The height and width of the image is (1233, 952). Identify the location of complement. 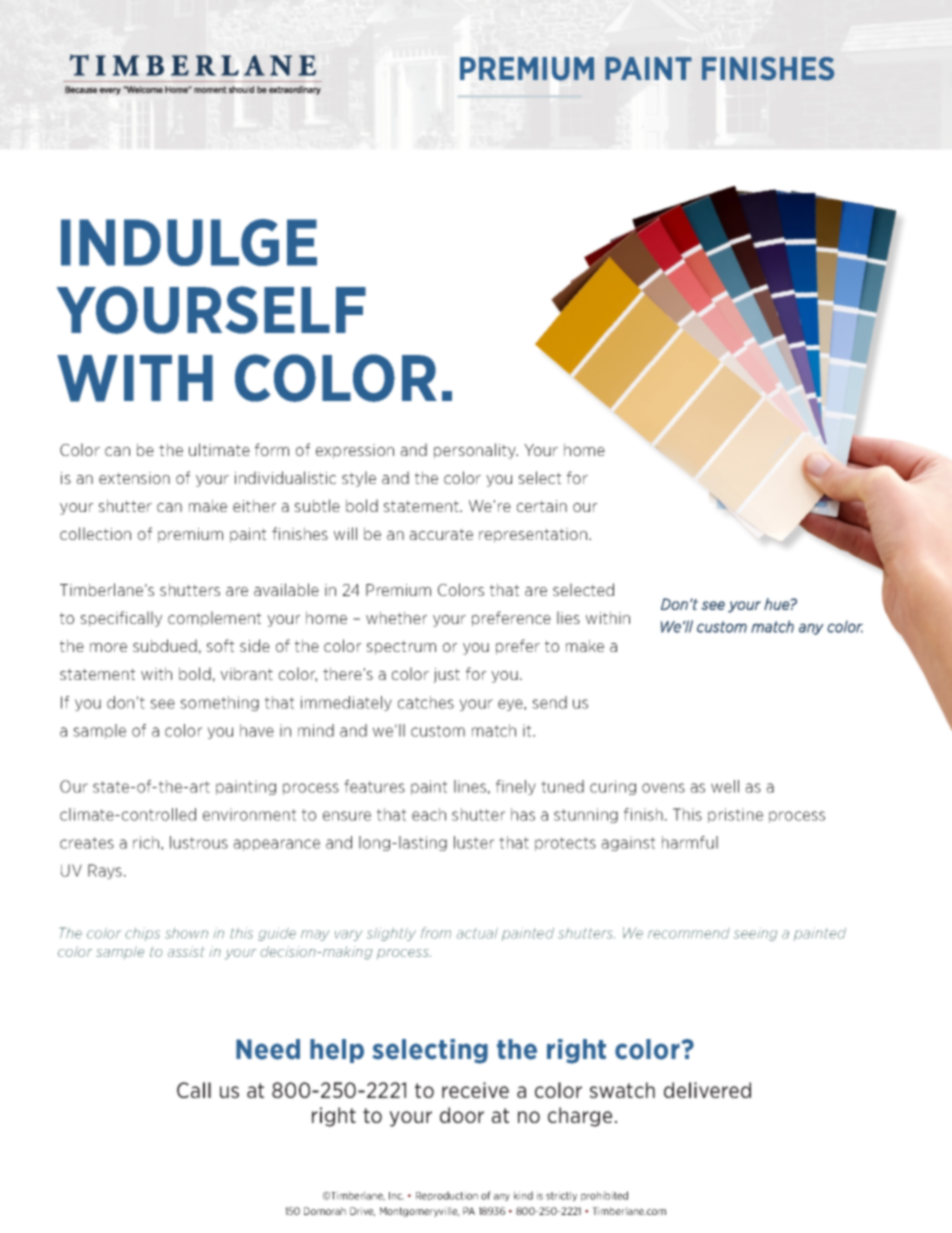
(214, 619).
